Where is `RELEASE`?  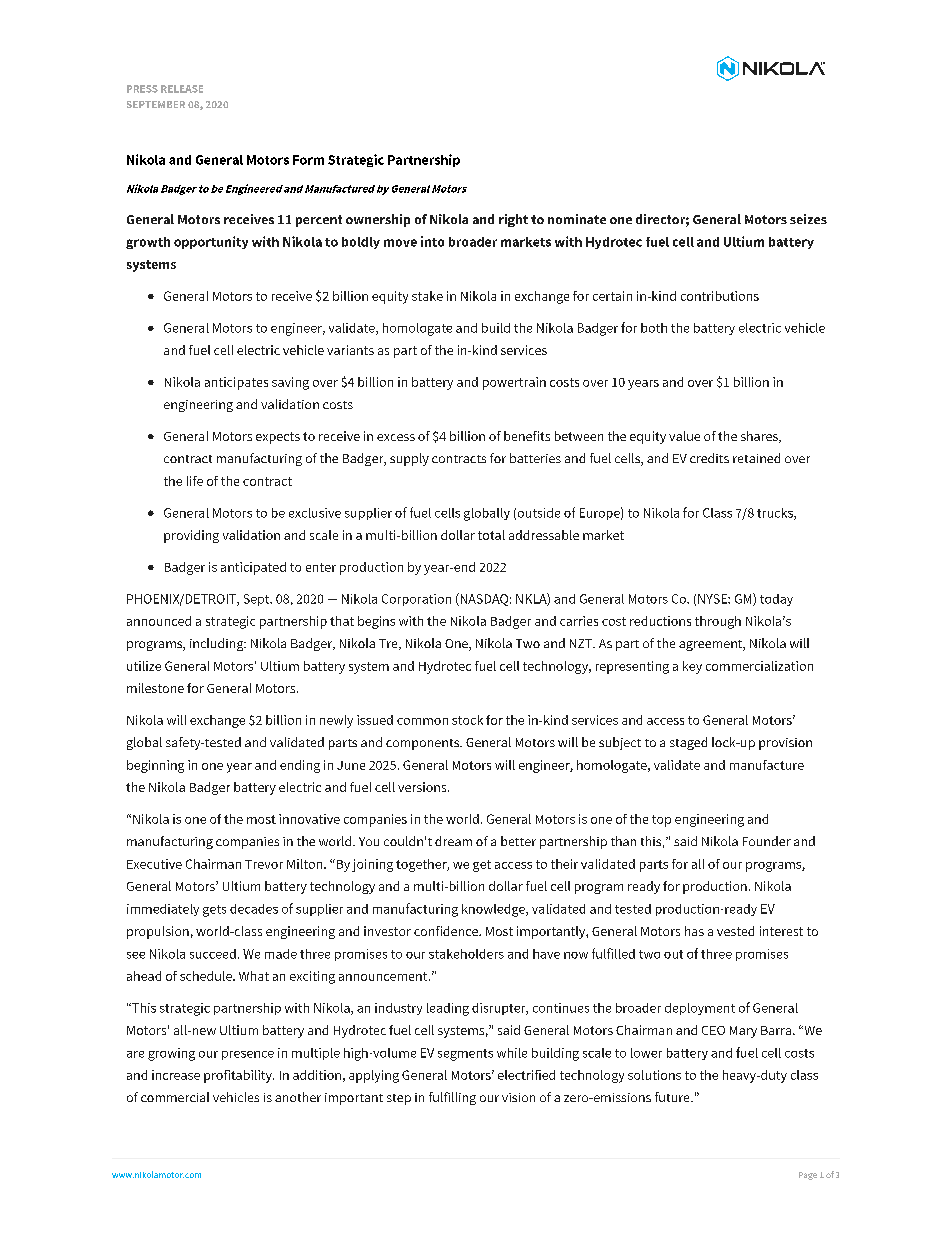 RELEASE is located at coordinates (182, 89).
